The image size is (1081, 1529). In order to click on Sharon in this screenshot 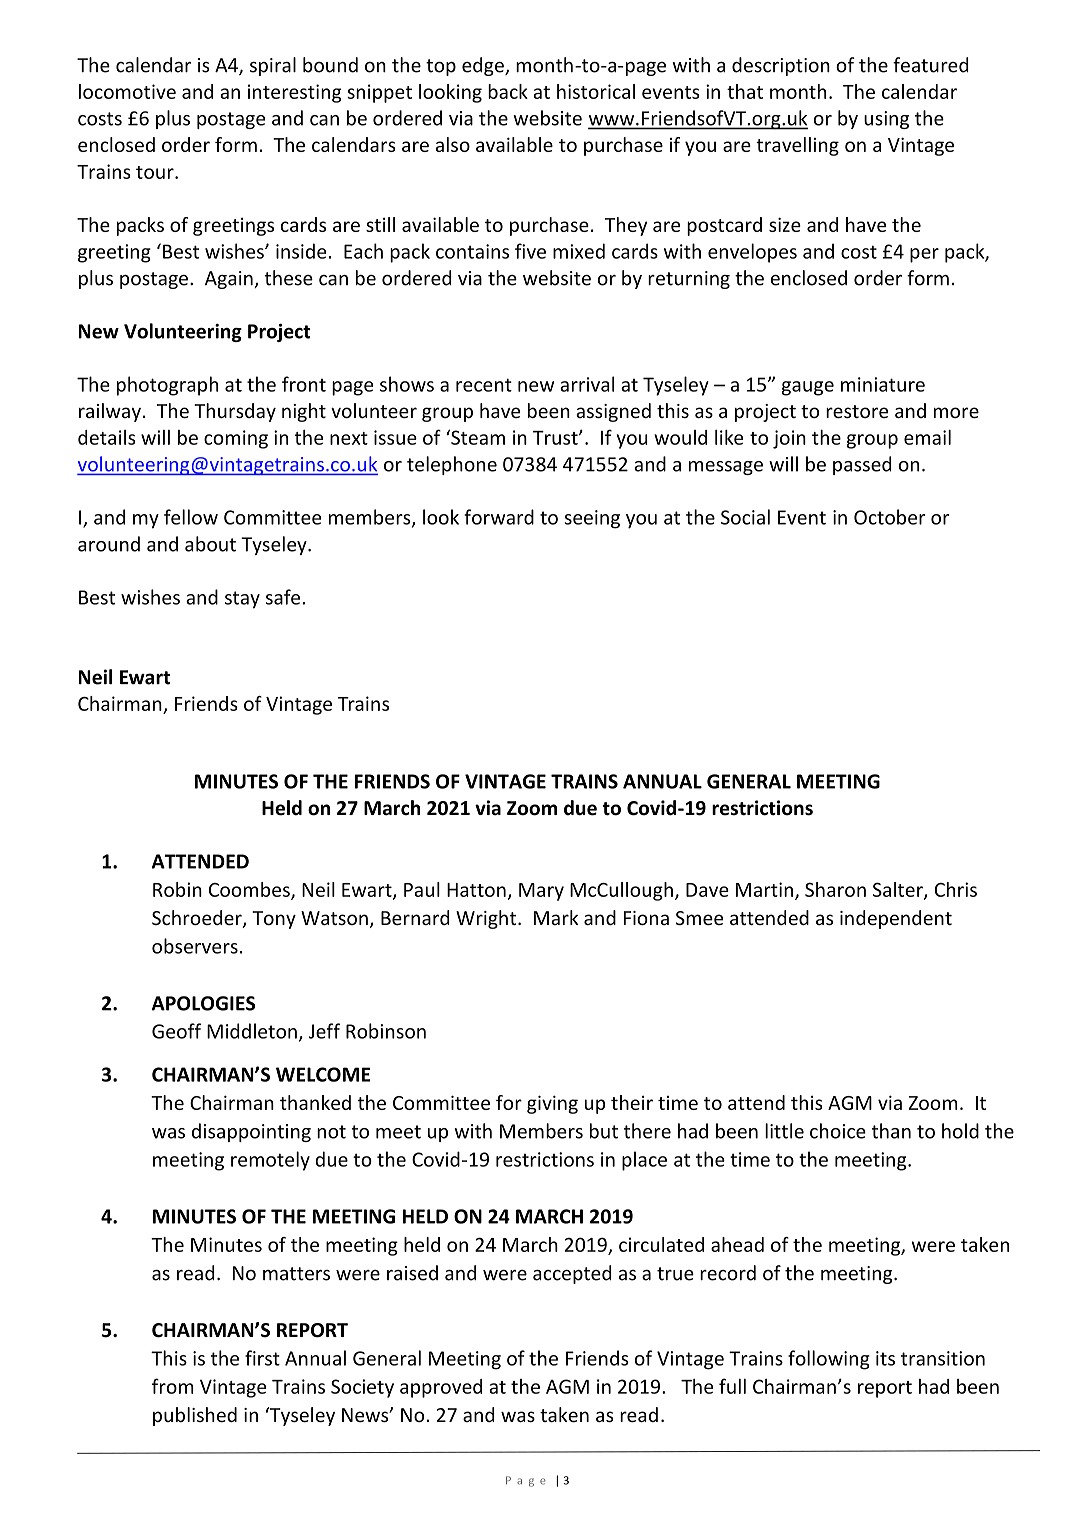, I will do `click(835, 889)`.
